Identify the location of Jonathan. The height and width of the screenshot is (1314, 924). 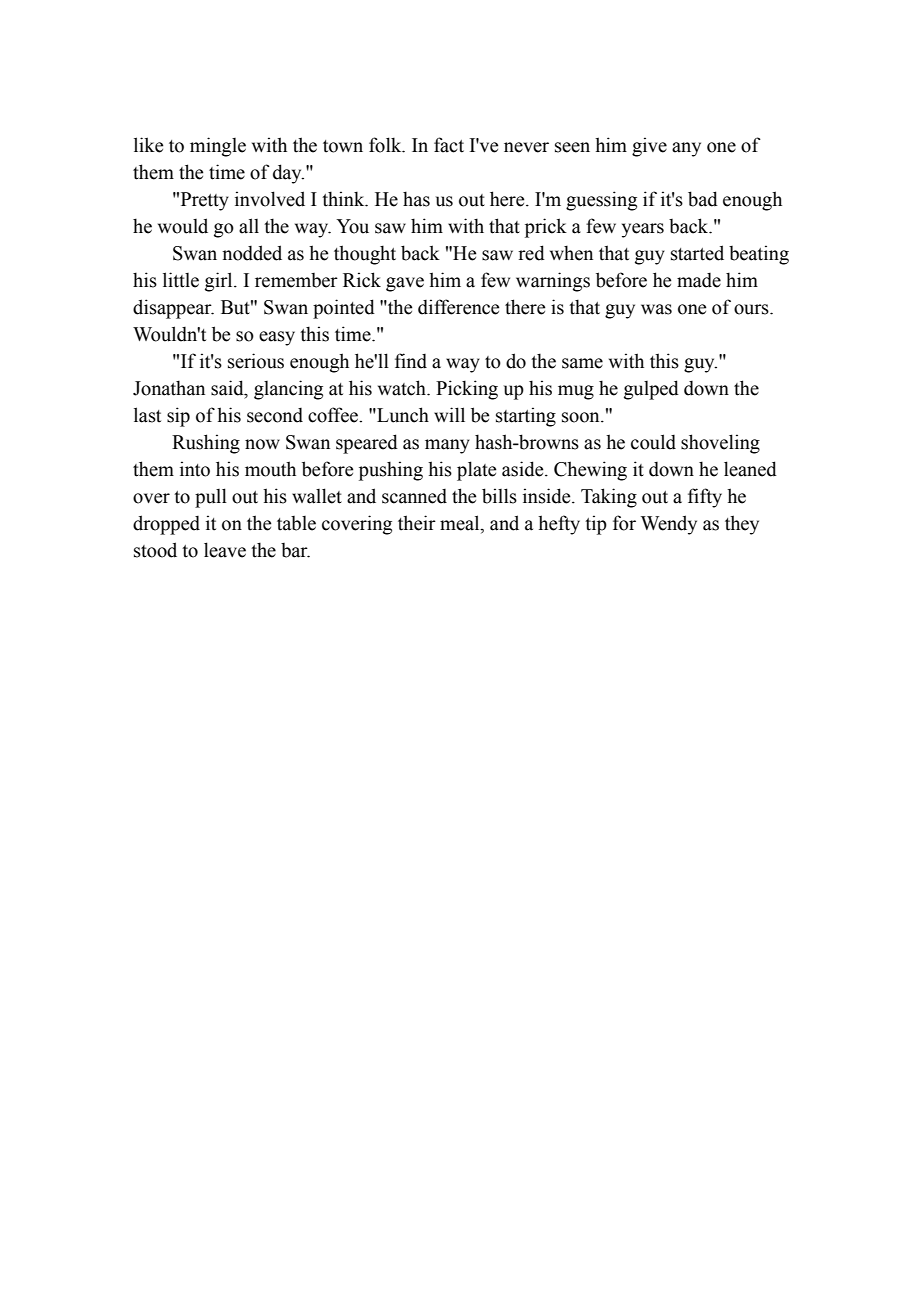
(169, 388).
